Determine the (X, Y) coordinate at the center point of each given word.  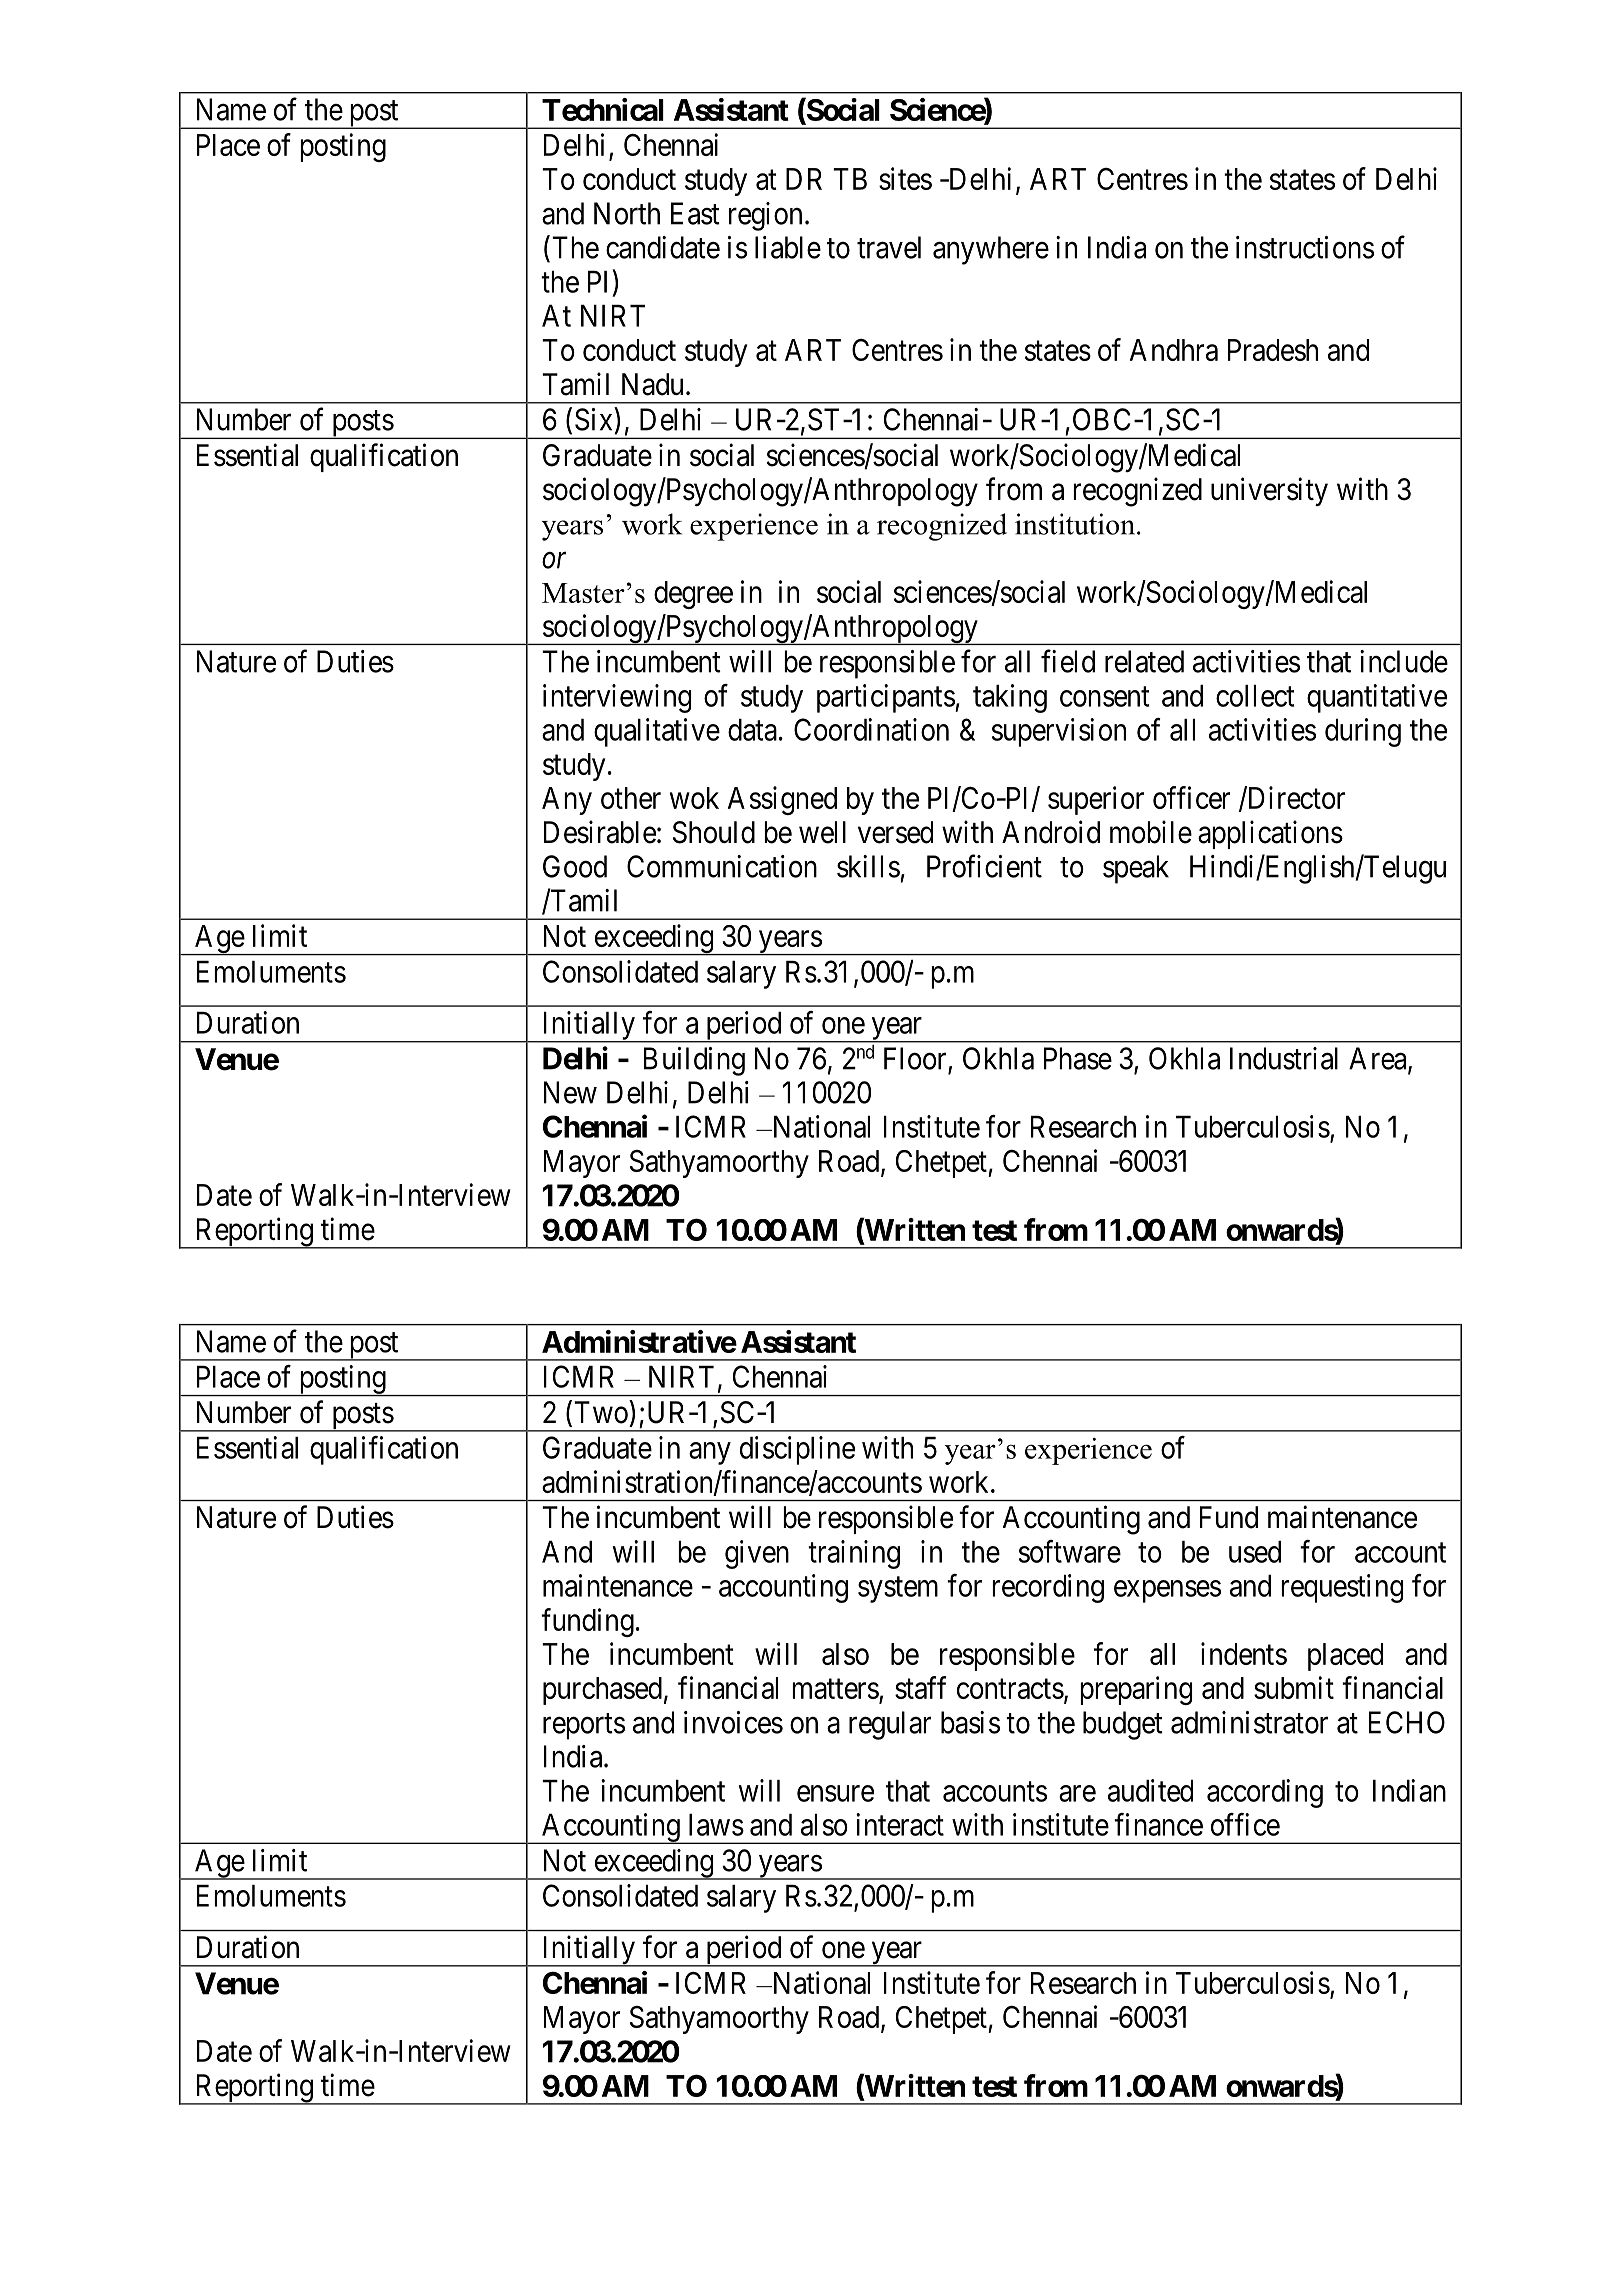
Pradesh (1273, 350)
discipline (797, 1450)
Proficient (984, 866)
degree (693, 595)
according (1265, 1793)
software (1070, 1551)
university (1269, 491)
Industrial (1284, 1058)
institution (1075, 524)
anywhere (991, 250)
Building (694, 1061)
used (1255, 1552)
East (695, 213)
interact (900, 1824)
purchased (602, 1691)
